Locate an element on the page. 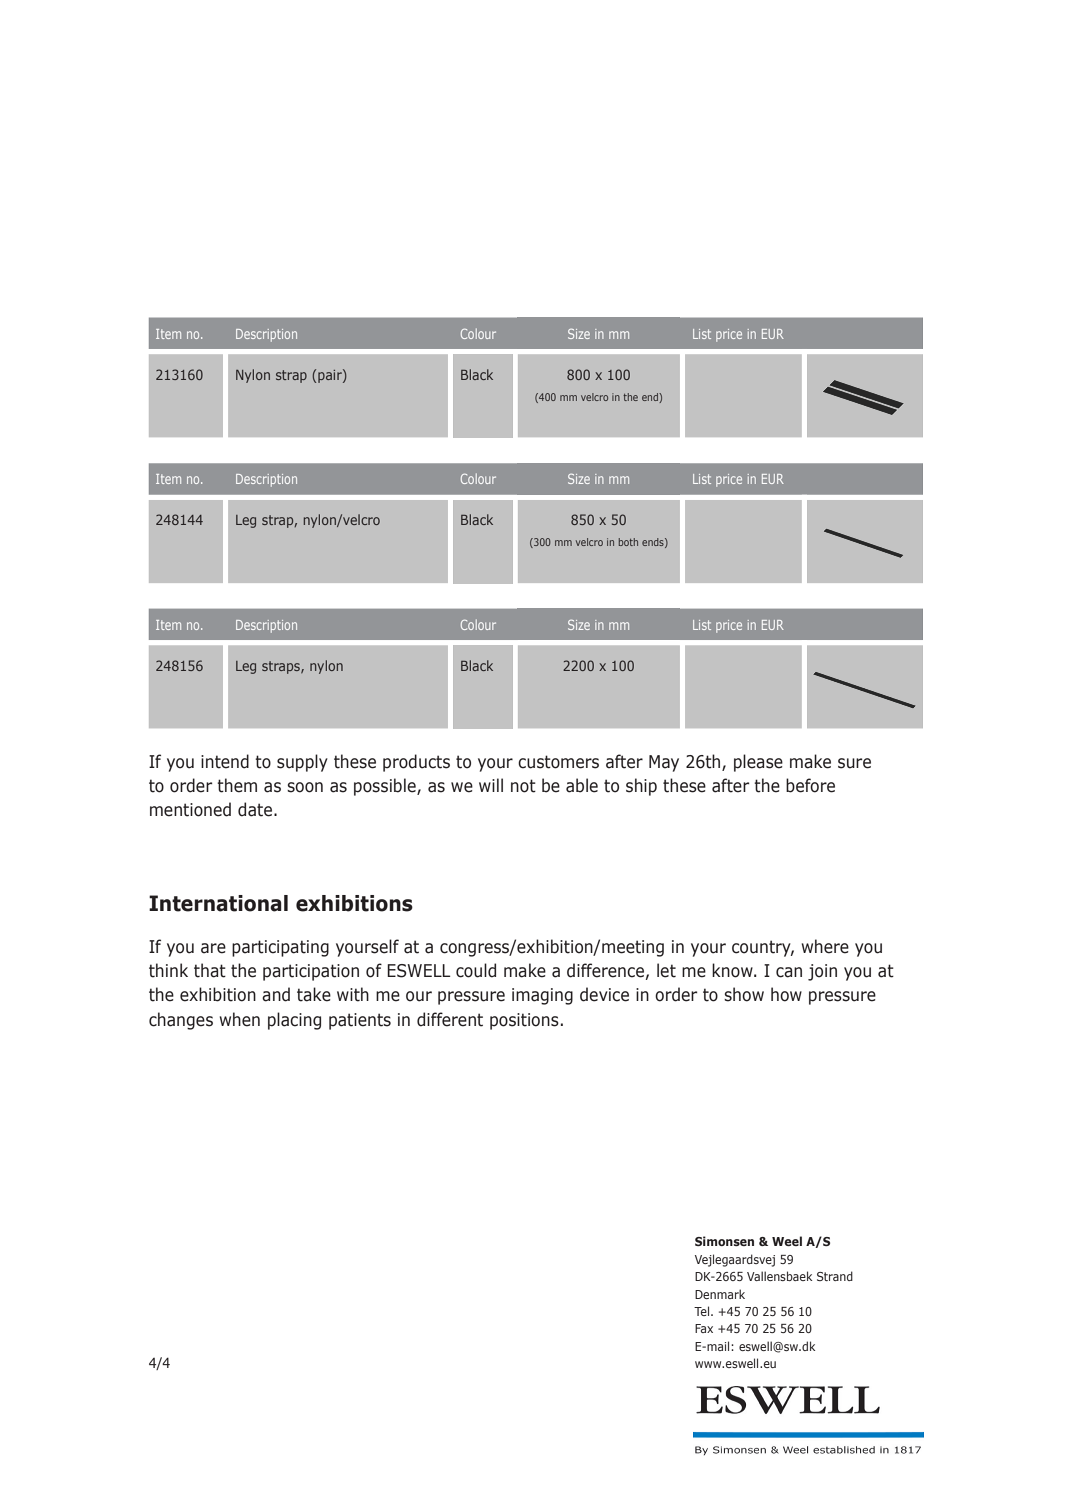 The width and height of the page is (1069, 1499). Tel is located at coordinates (701, 1311).
